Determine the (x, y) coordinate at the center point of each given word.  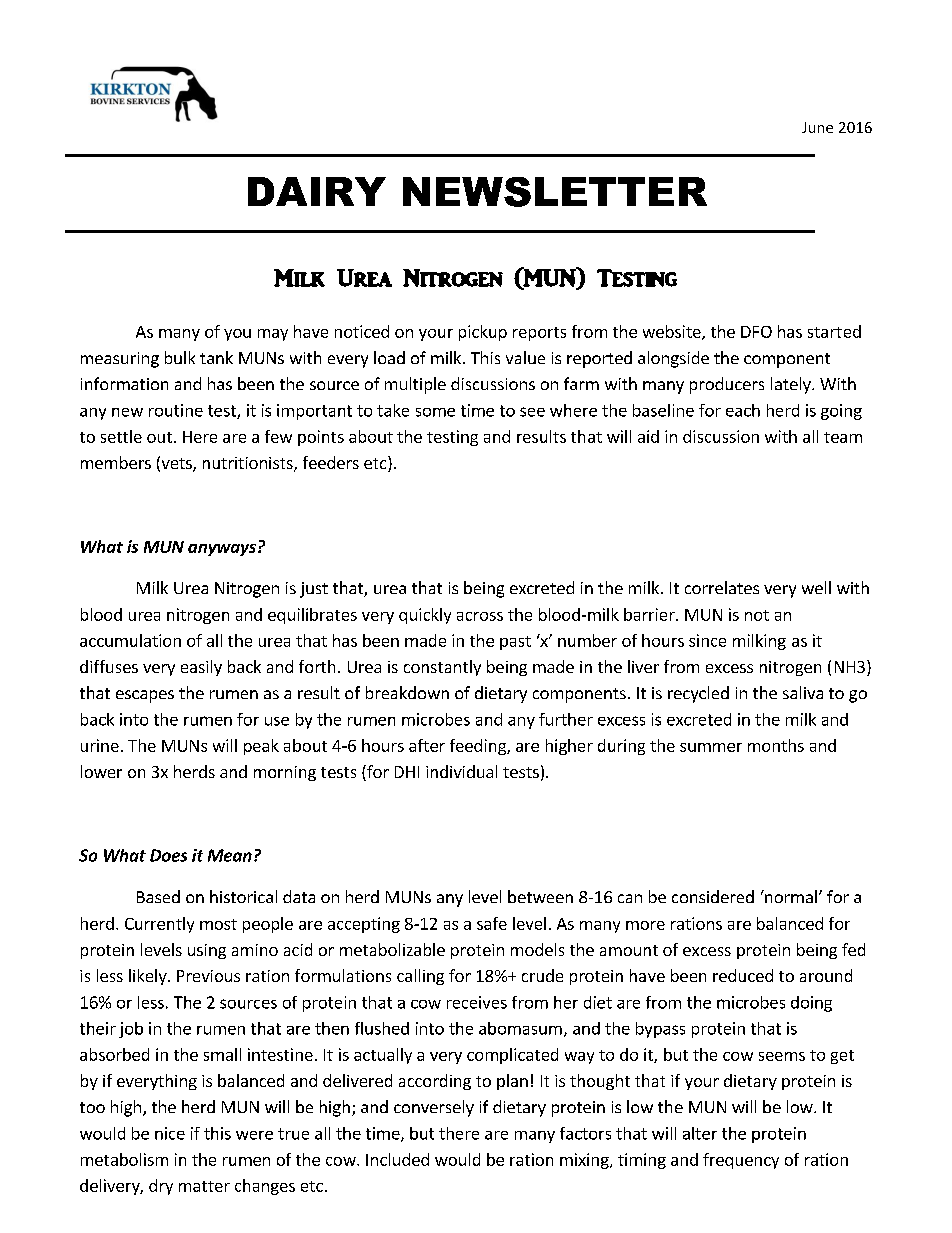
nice (170, 1133)
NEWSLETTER (555, 192)
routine (176, 410)
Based (158, 896)
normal (790, 896)
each (743, 410)
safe (492, 923)
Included (397, 1159)
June (817, 127)
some (435, 412)
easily (201, 668)
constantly (442, 668)
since (707, 640)
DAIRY (317, 191)
